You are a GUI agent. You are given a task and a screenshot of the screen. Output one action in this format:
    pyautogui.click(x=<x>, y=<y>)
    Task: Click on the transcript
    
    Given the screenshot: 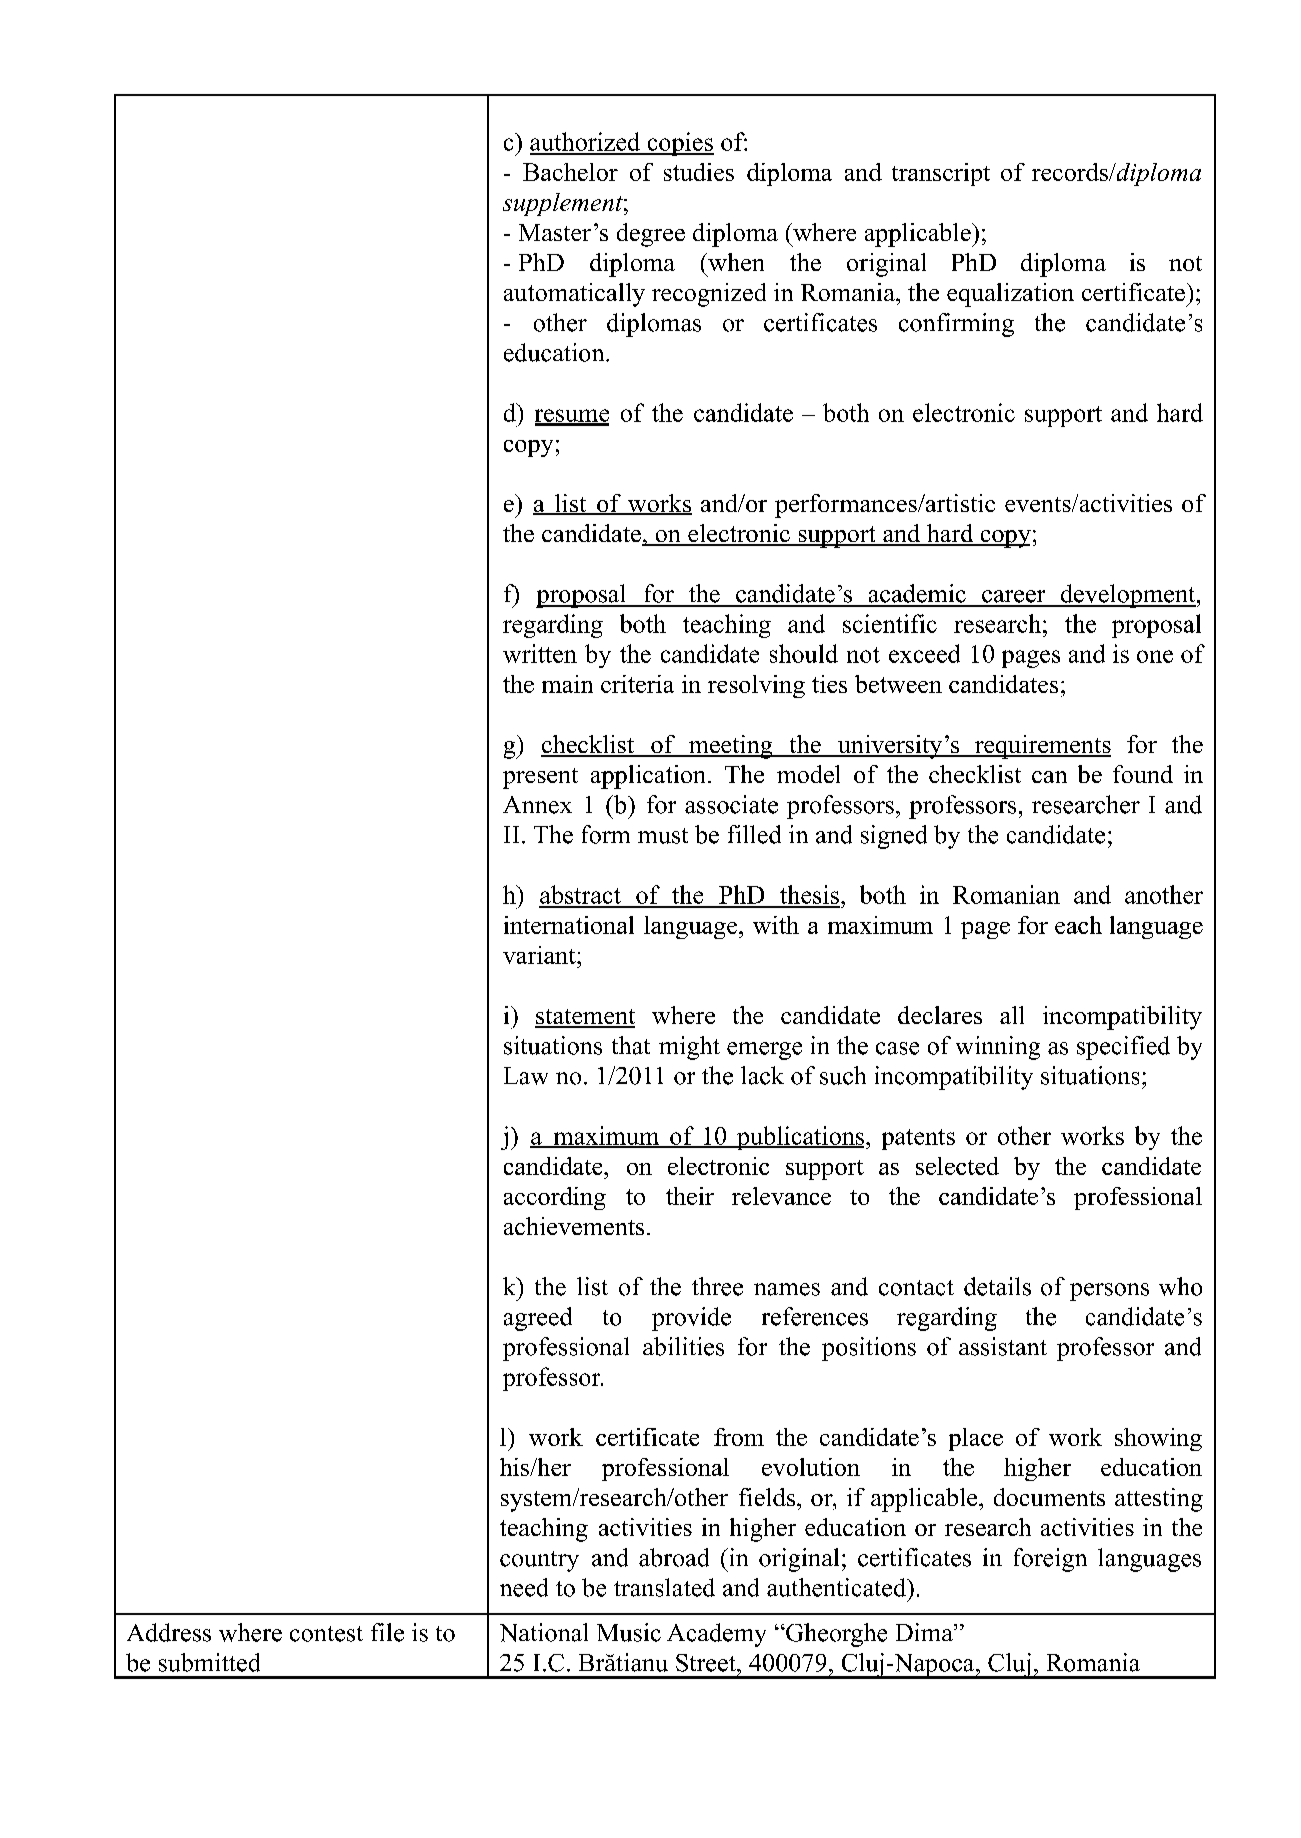 What is the action you would take?
    pyautogui.click(x=941, y=174)
